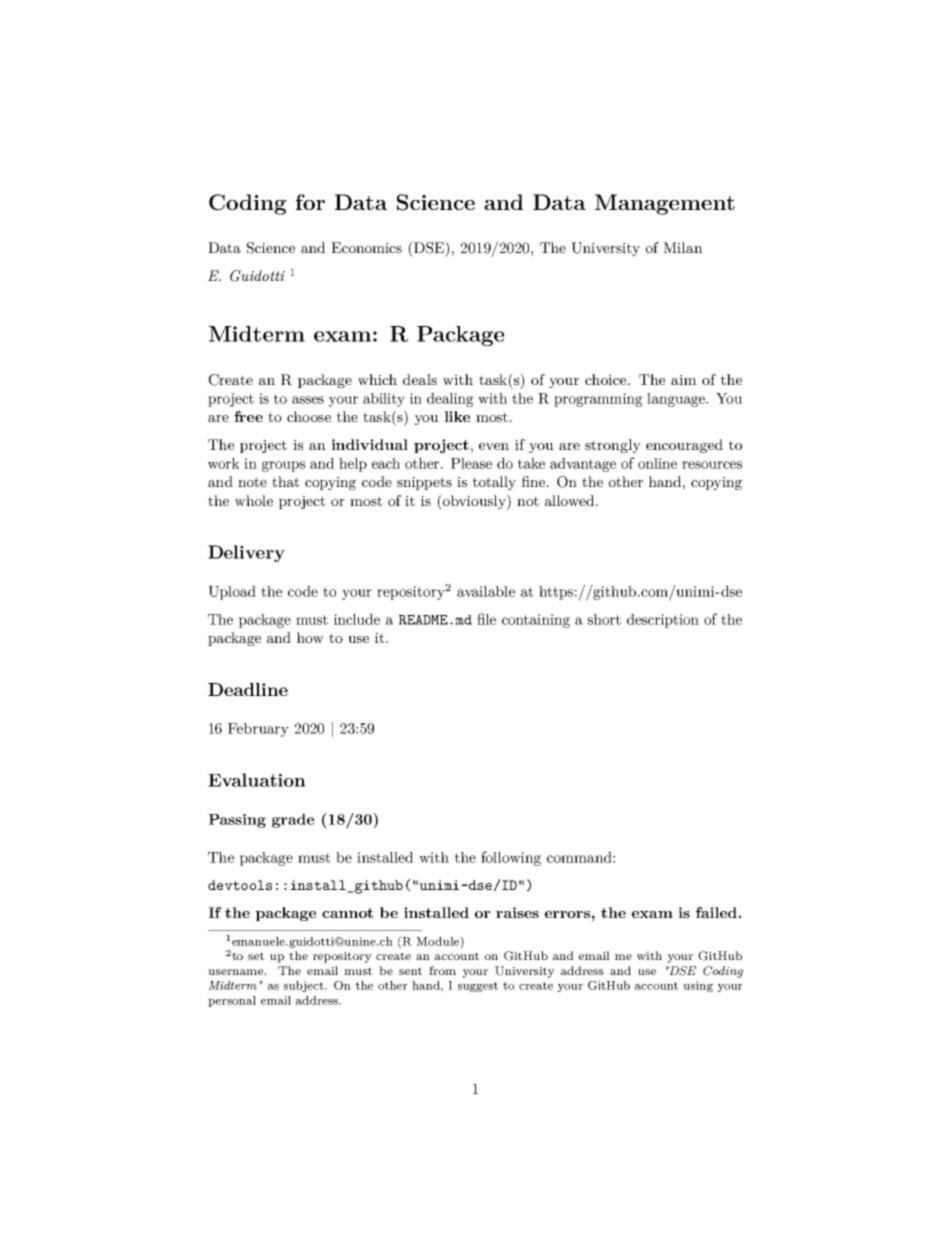 The image size is (952, 1233). I want to click on subject, so click(305, 986).
